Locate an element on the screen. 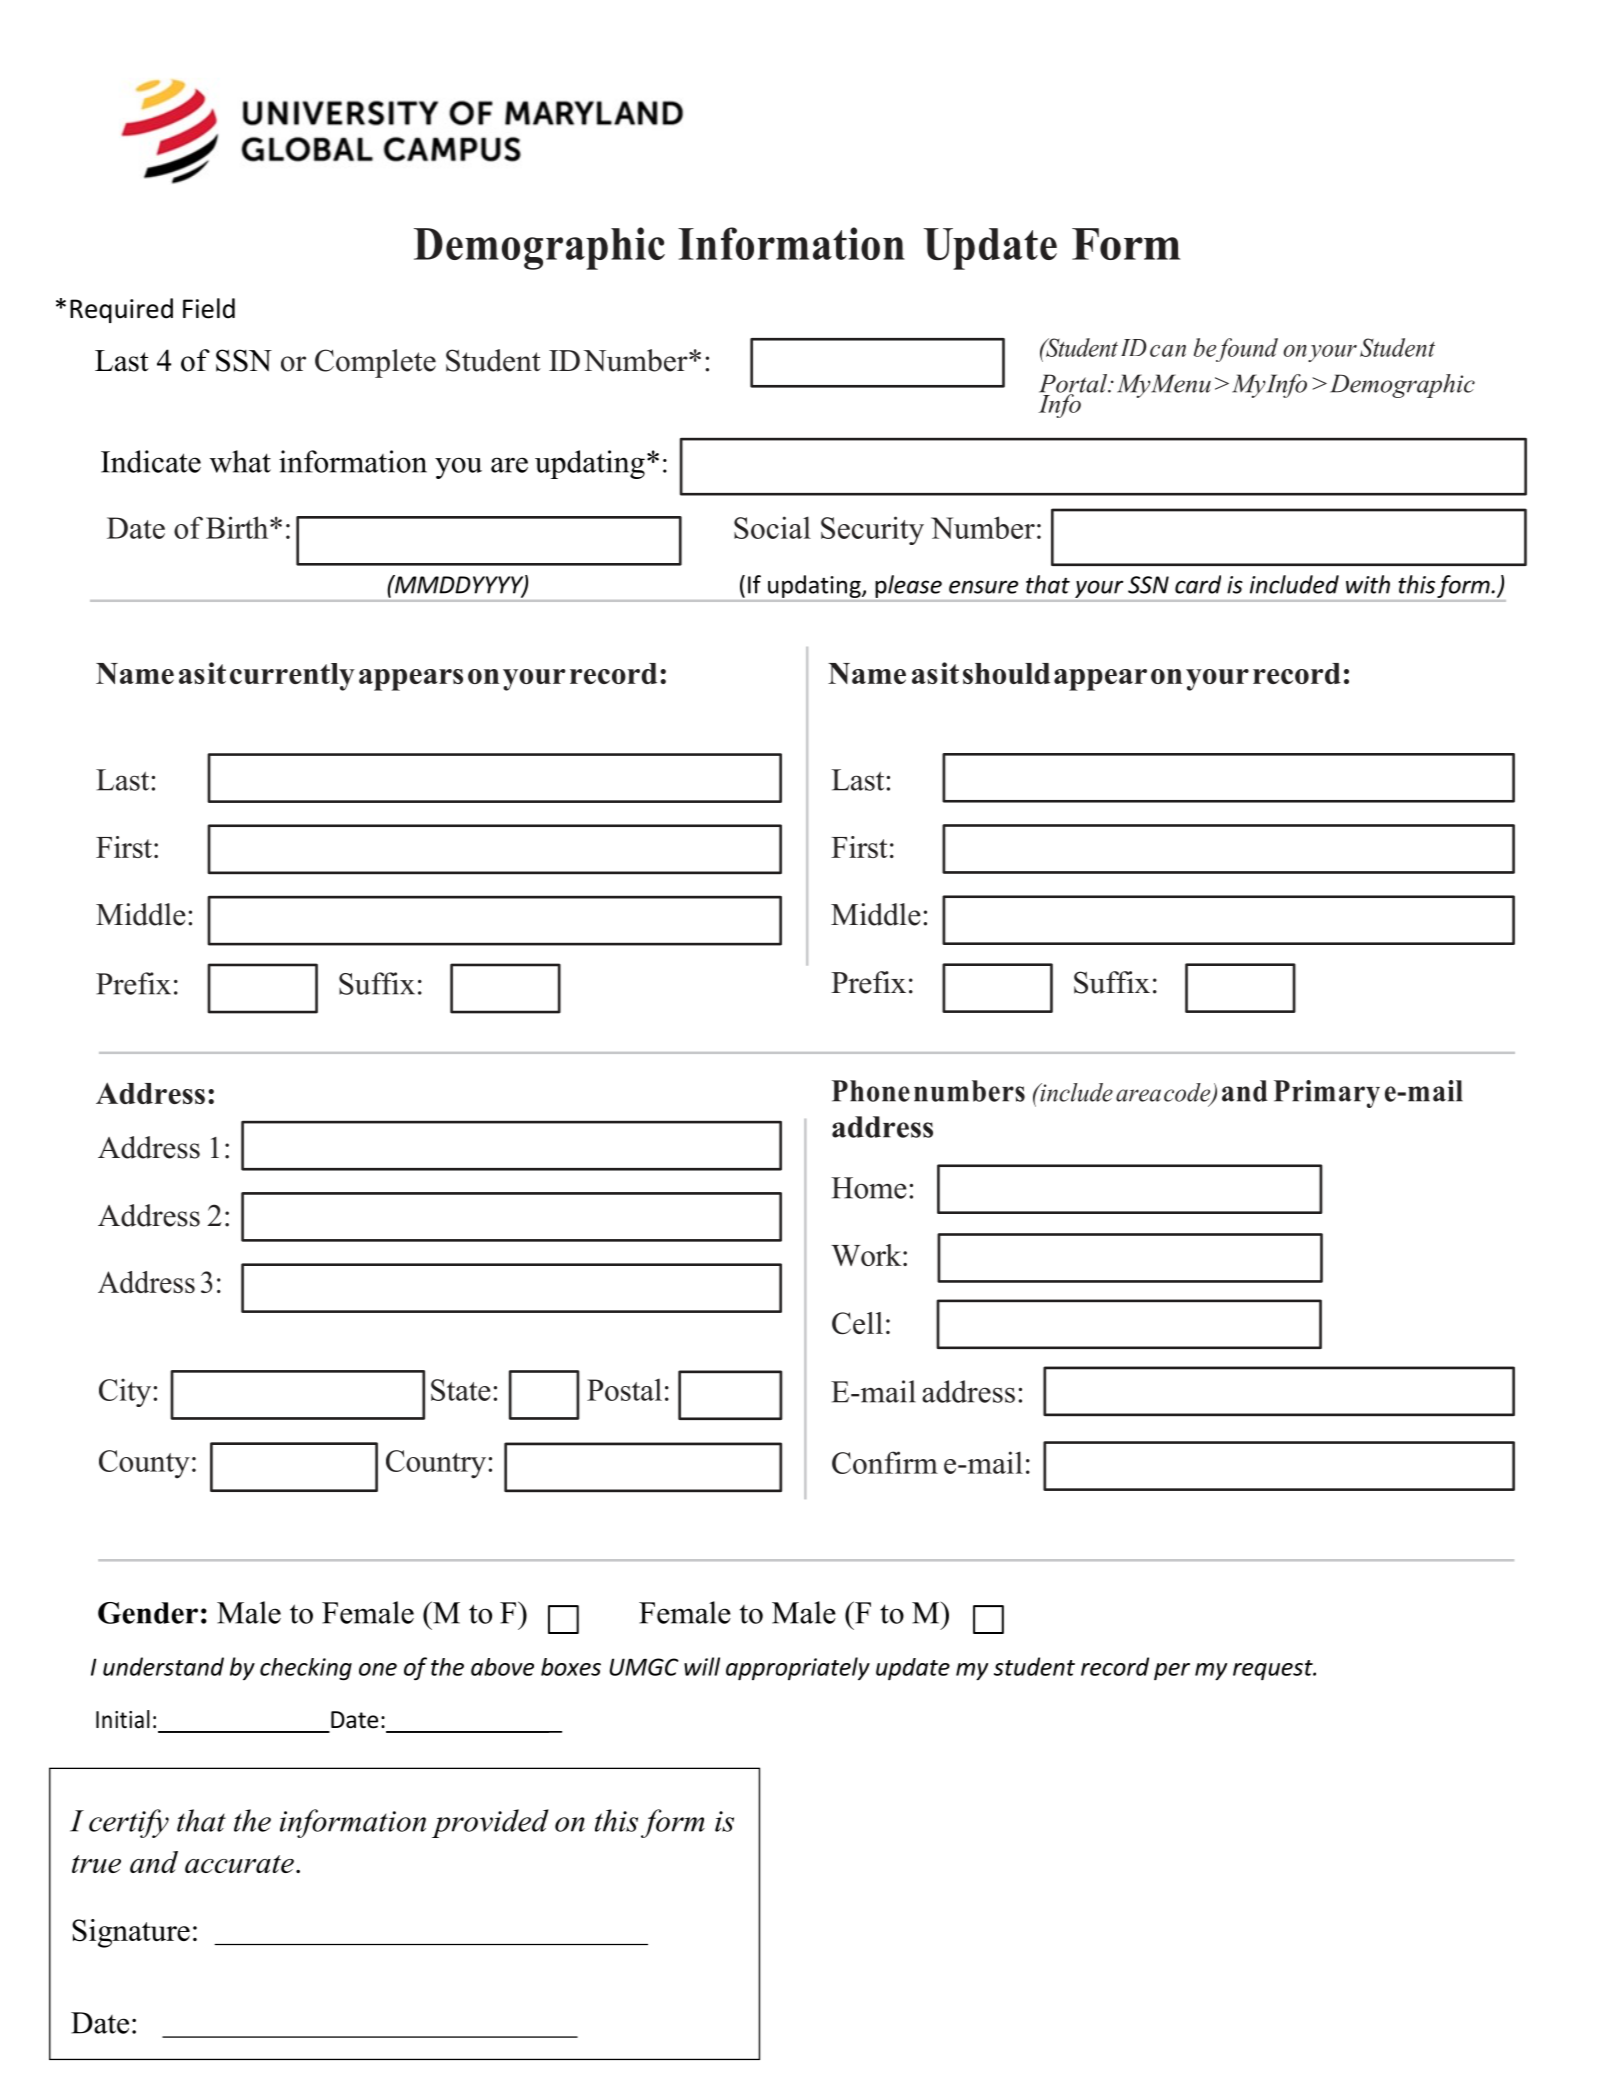 This screenshot has height=2078, width=1606. Confirm is located at coordinates (885, 1462).
